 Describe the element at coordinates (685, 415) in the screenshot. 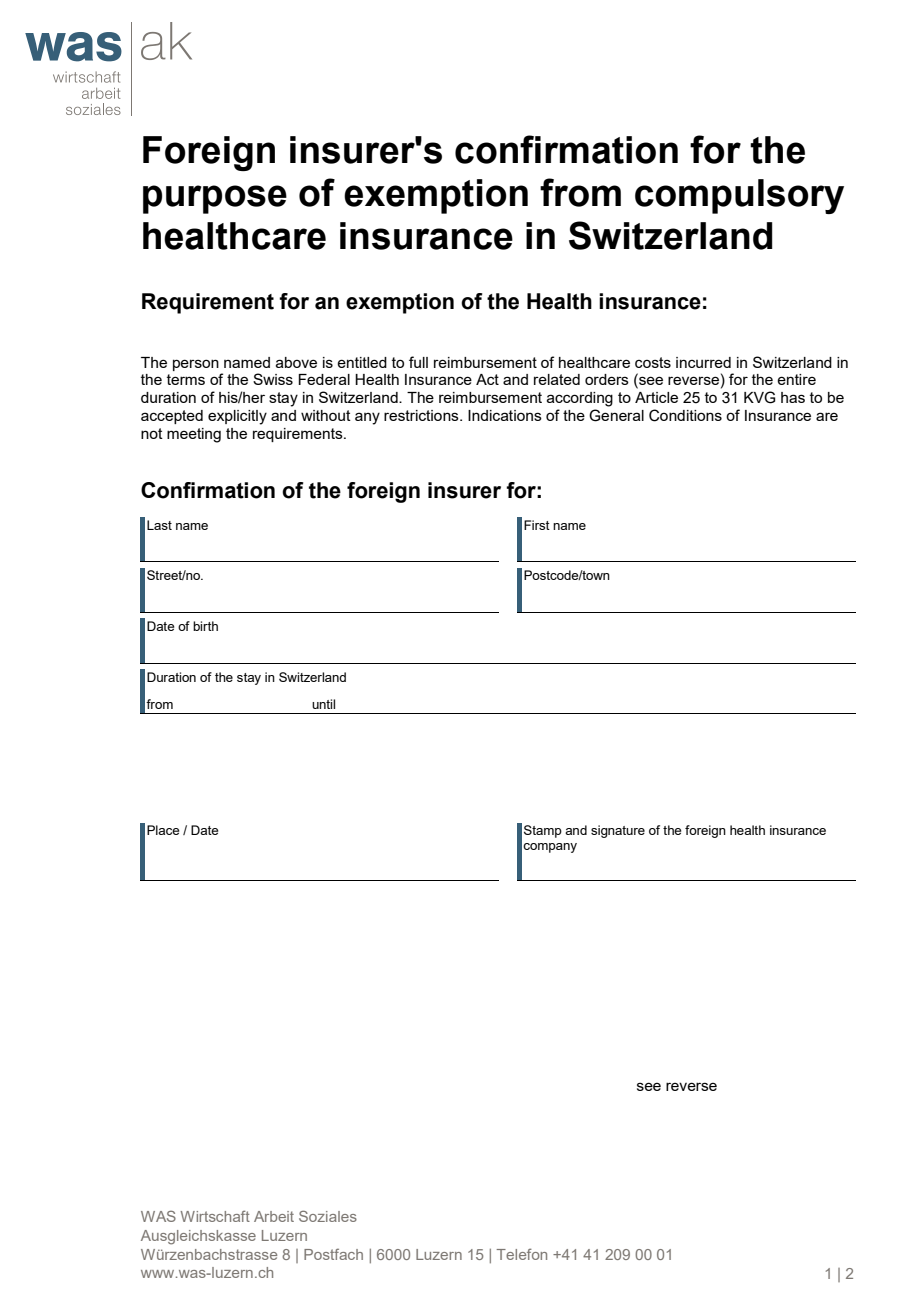

I see `Conditions` at that location.
